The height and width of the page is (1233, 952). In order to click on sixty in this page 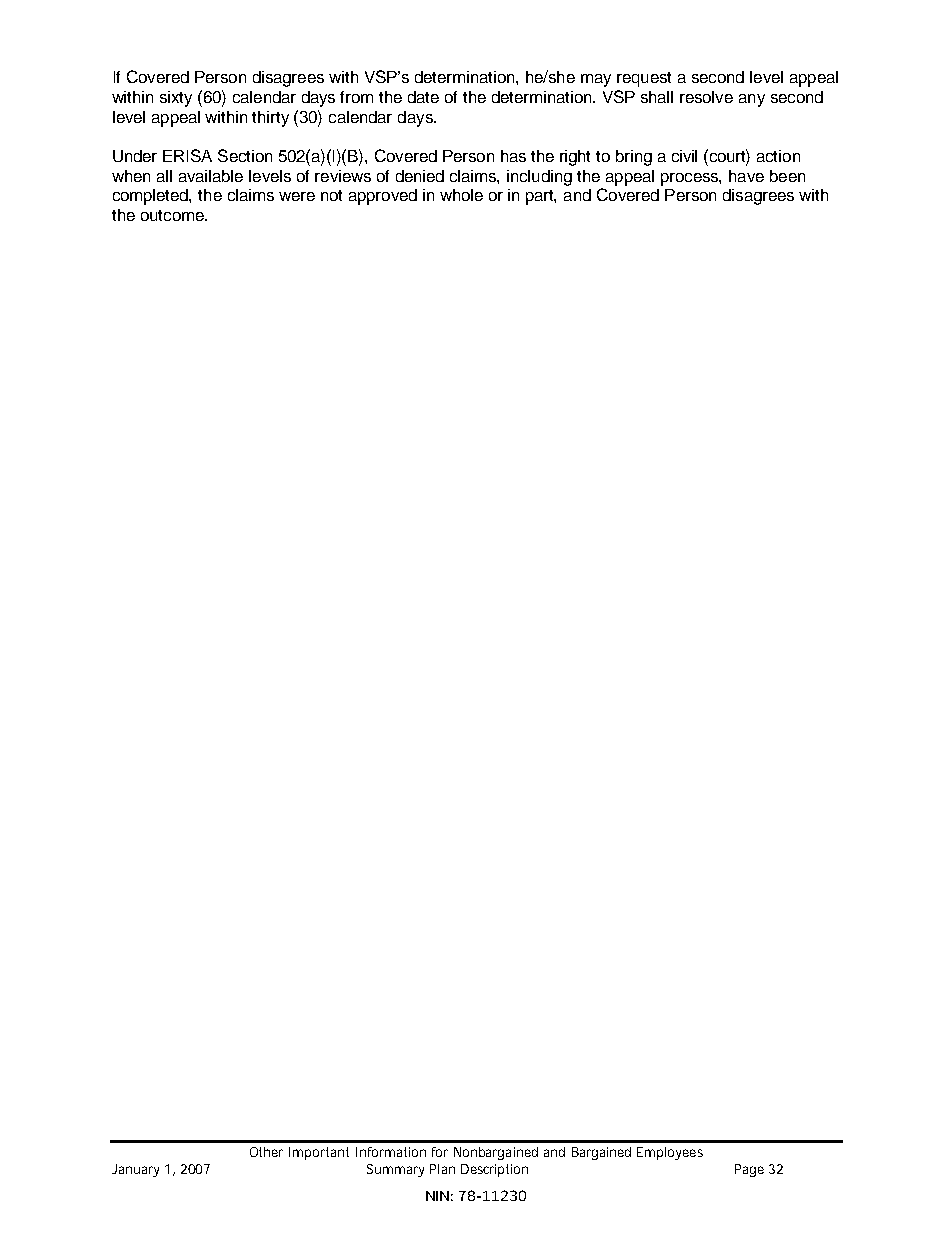, I will do `click(176, 99)`.
